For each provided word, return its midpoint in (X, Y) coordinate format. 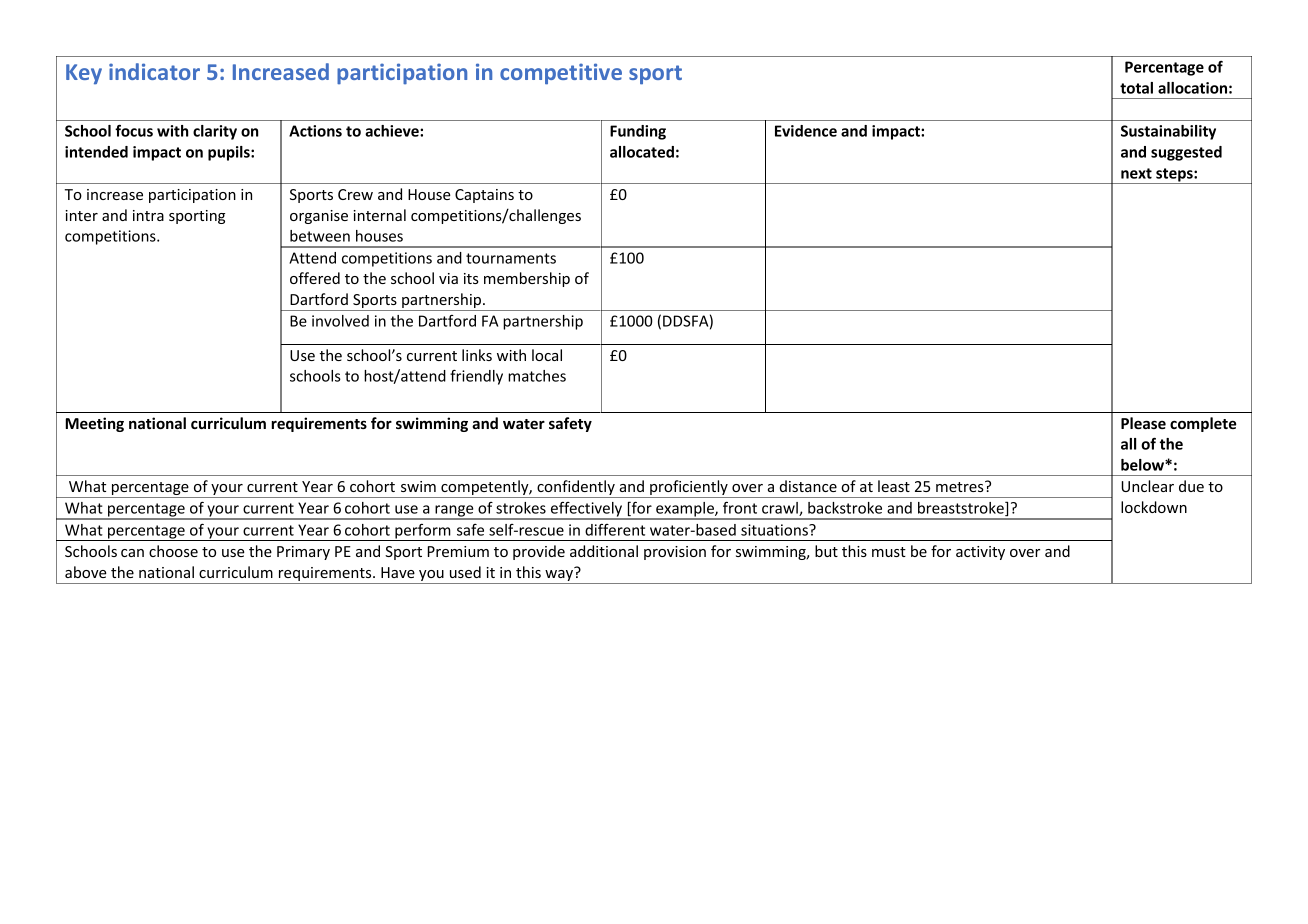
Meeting (94, 424)
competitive (561, 74)
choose (173, 551)
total (1136, 88)
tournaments (511, 258)
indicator (154, 71)
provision (675, 553)
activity (980, 553)
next (1136, 173)
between (320, 236)
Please (1143, 423)
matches (537, 376)
